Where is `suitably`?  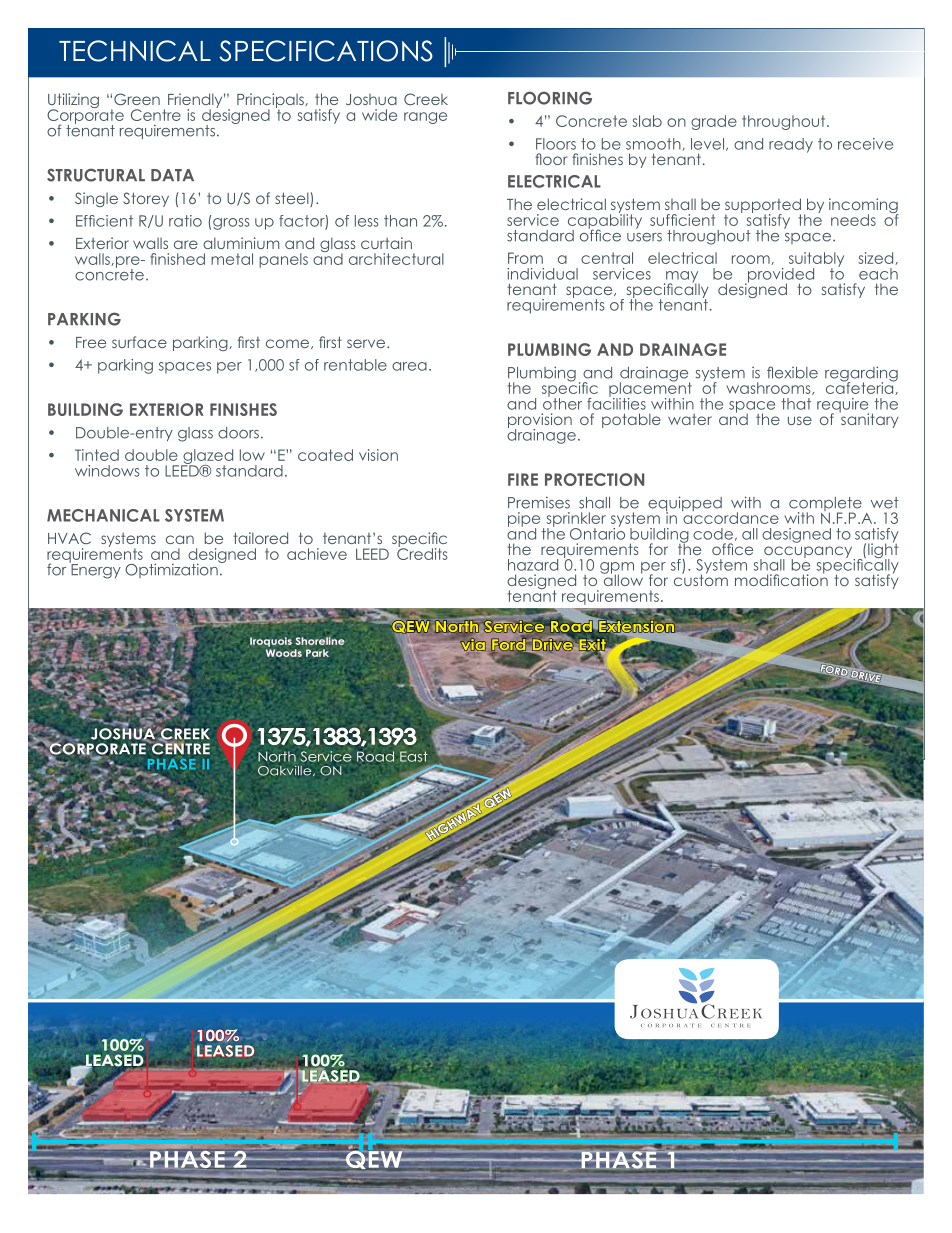 suitably is located at coordinates (816, 260).
